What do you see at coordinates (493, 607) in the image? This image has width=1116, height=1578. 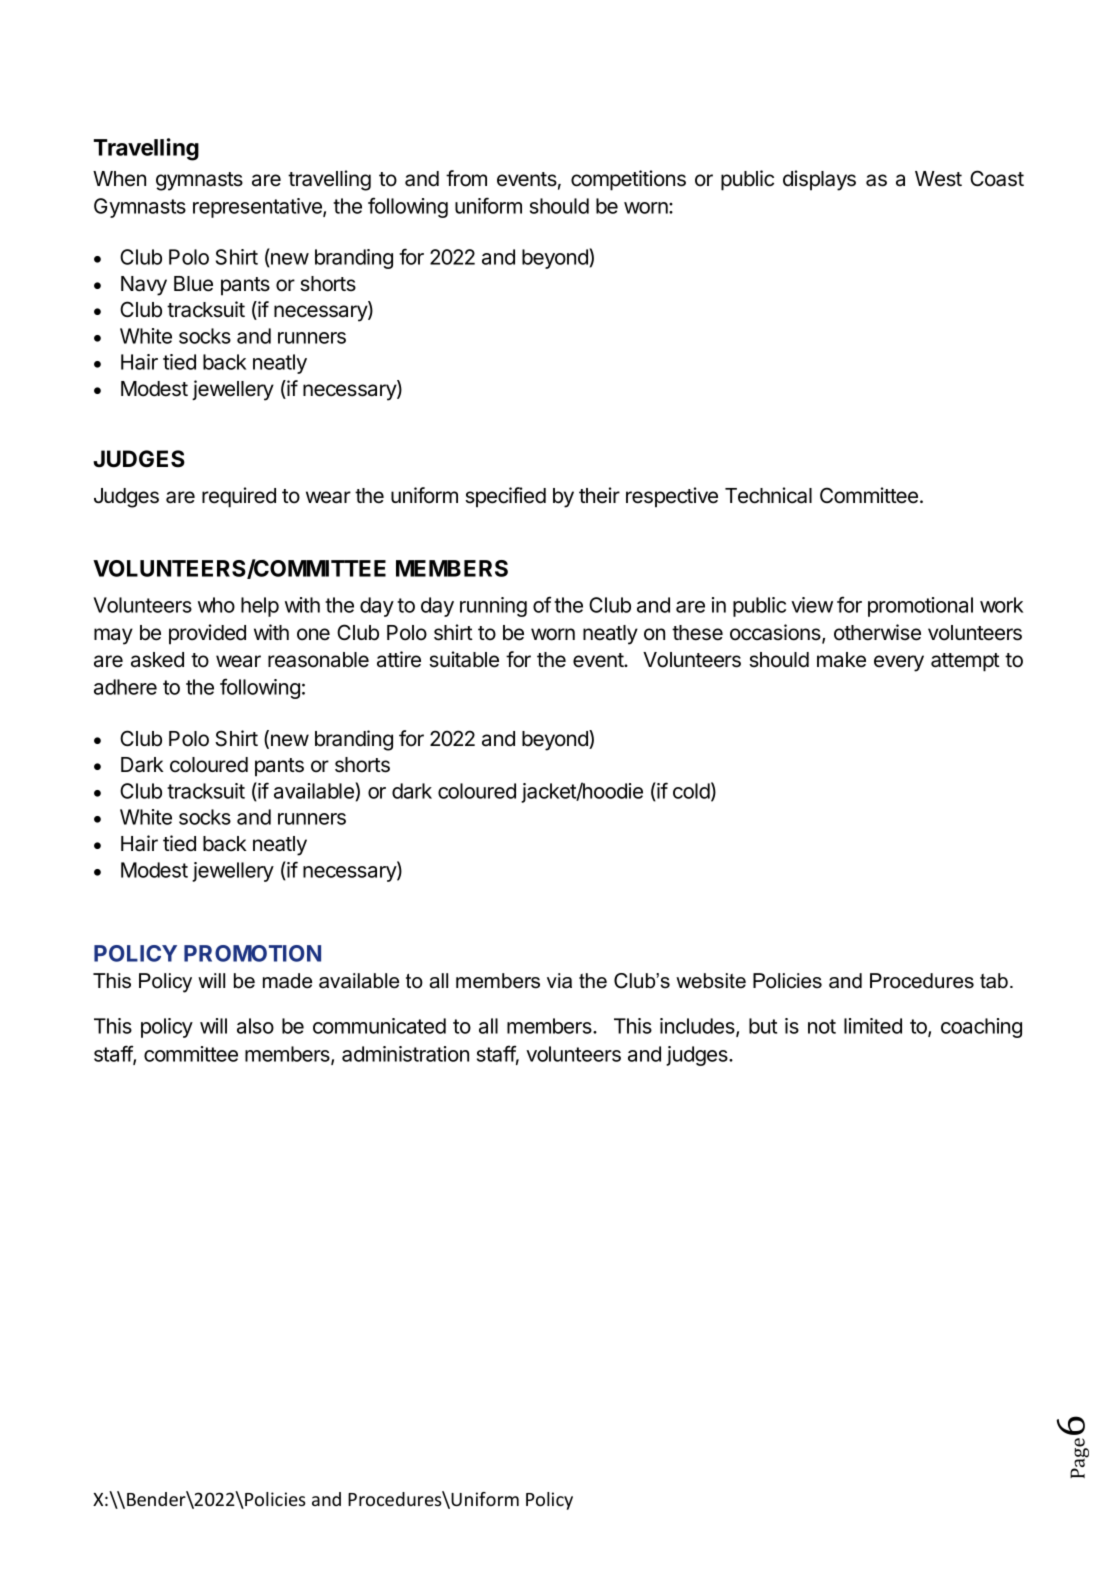 I see `running` at bounding box center [493, 607].
